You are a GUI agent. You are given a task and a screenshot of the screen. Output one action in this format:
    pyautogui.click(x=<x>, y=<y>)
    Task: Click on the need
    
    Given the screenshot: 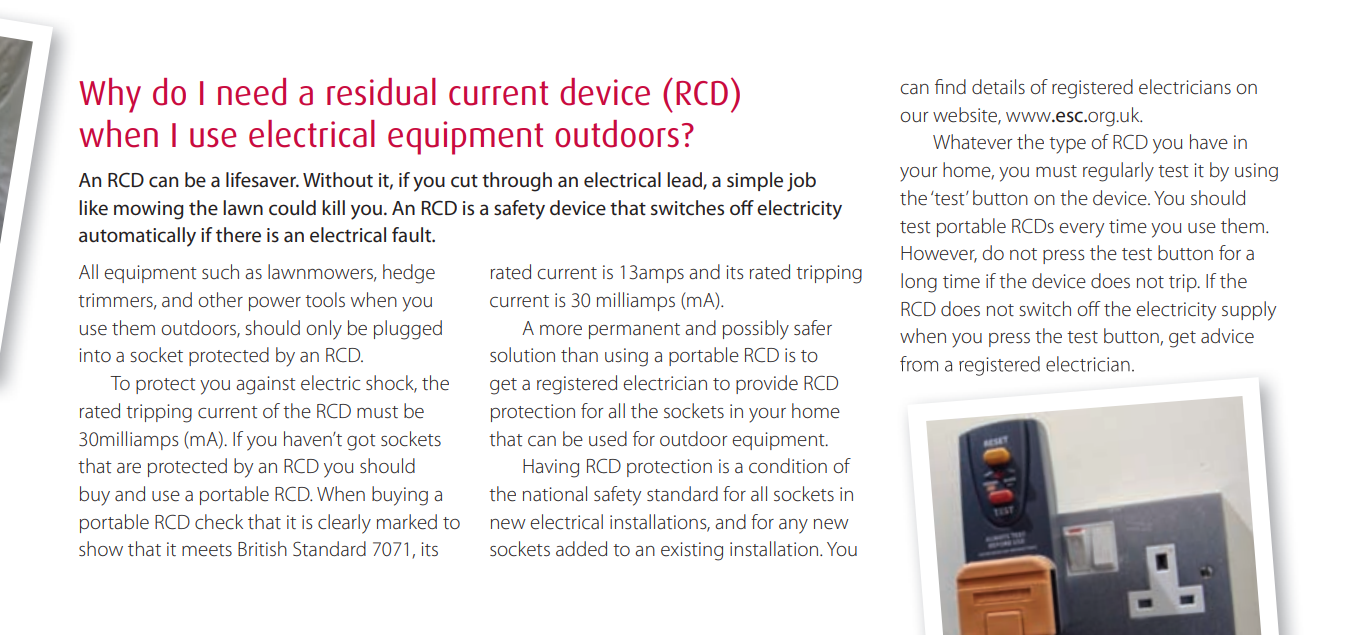 What is the action you would take?
    pyautogui.click(x=252, y=92)
